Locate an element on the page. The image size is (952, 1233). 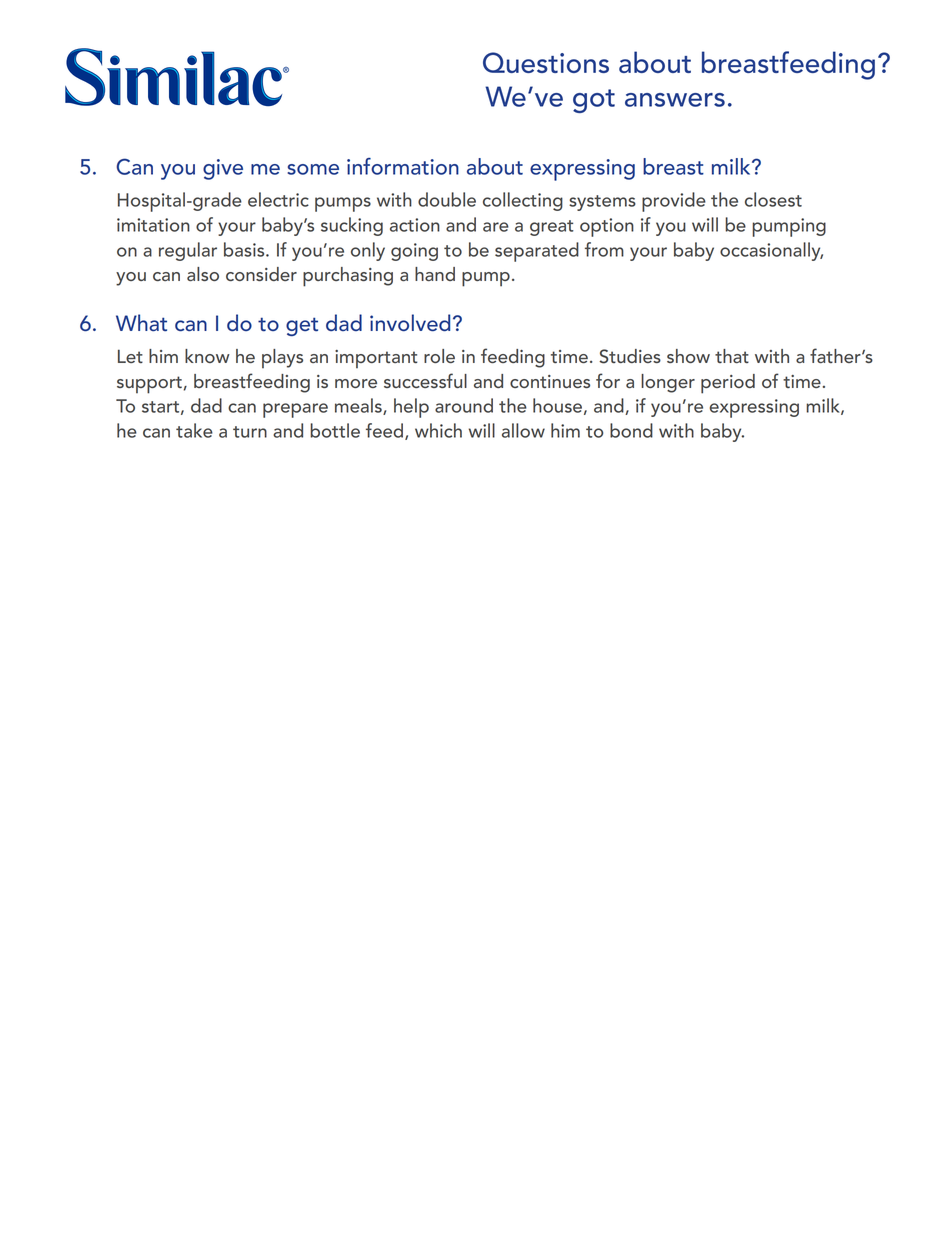
take is located at coordinates (194, 430).
